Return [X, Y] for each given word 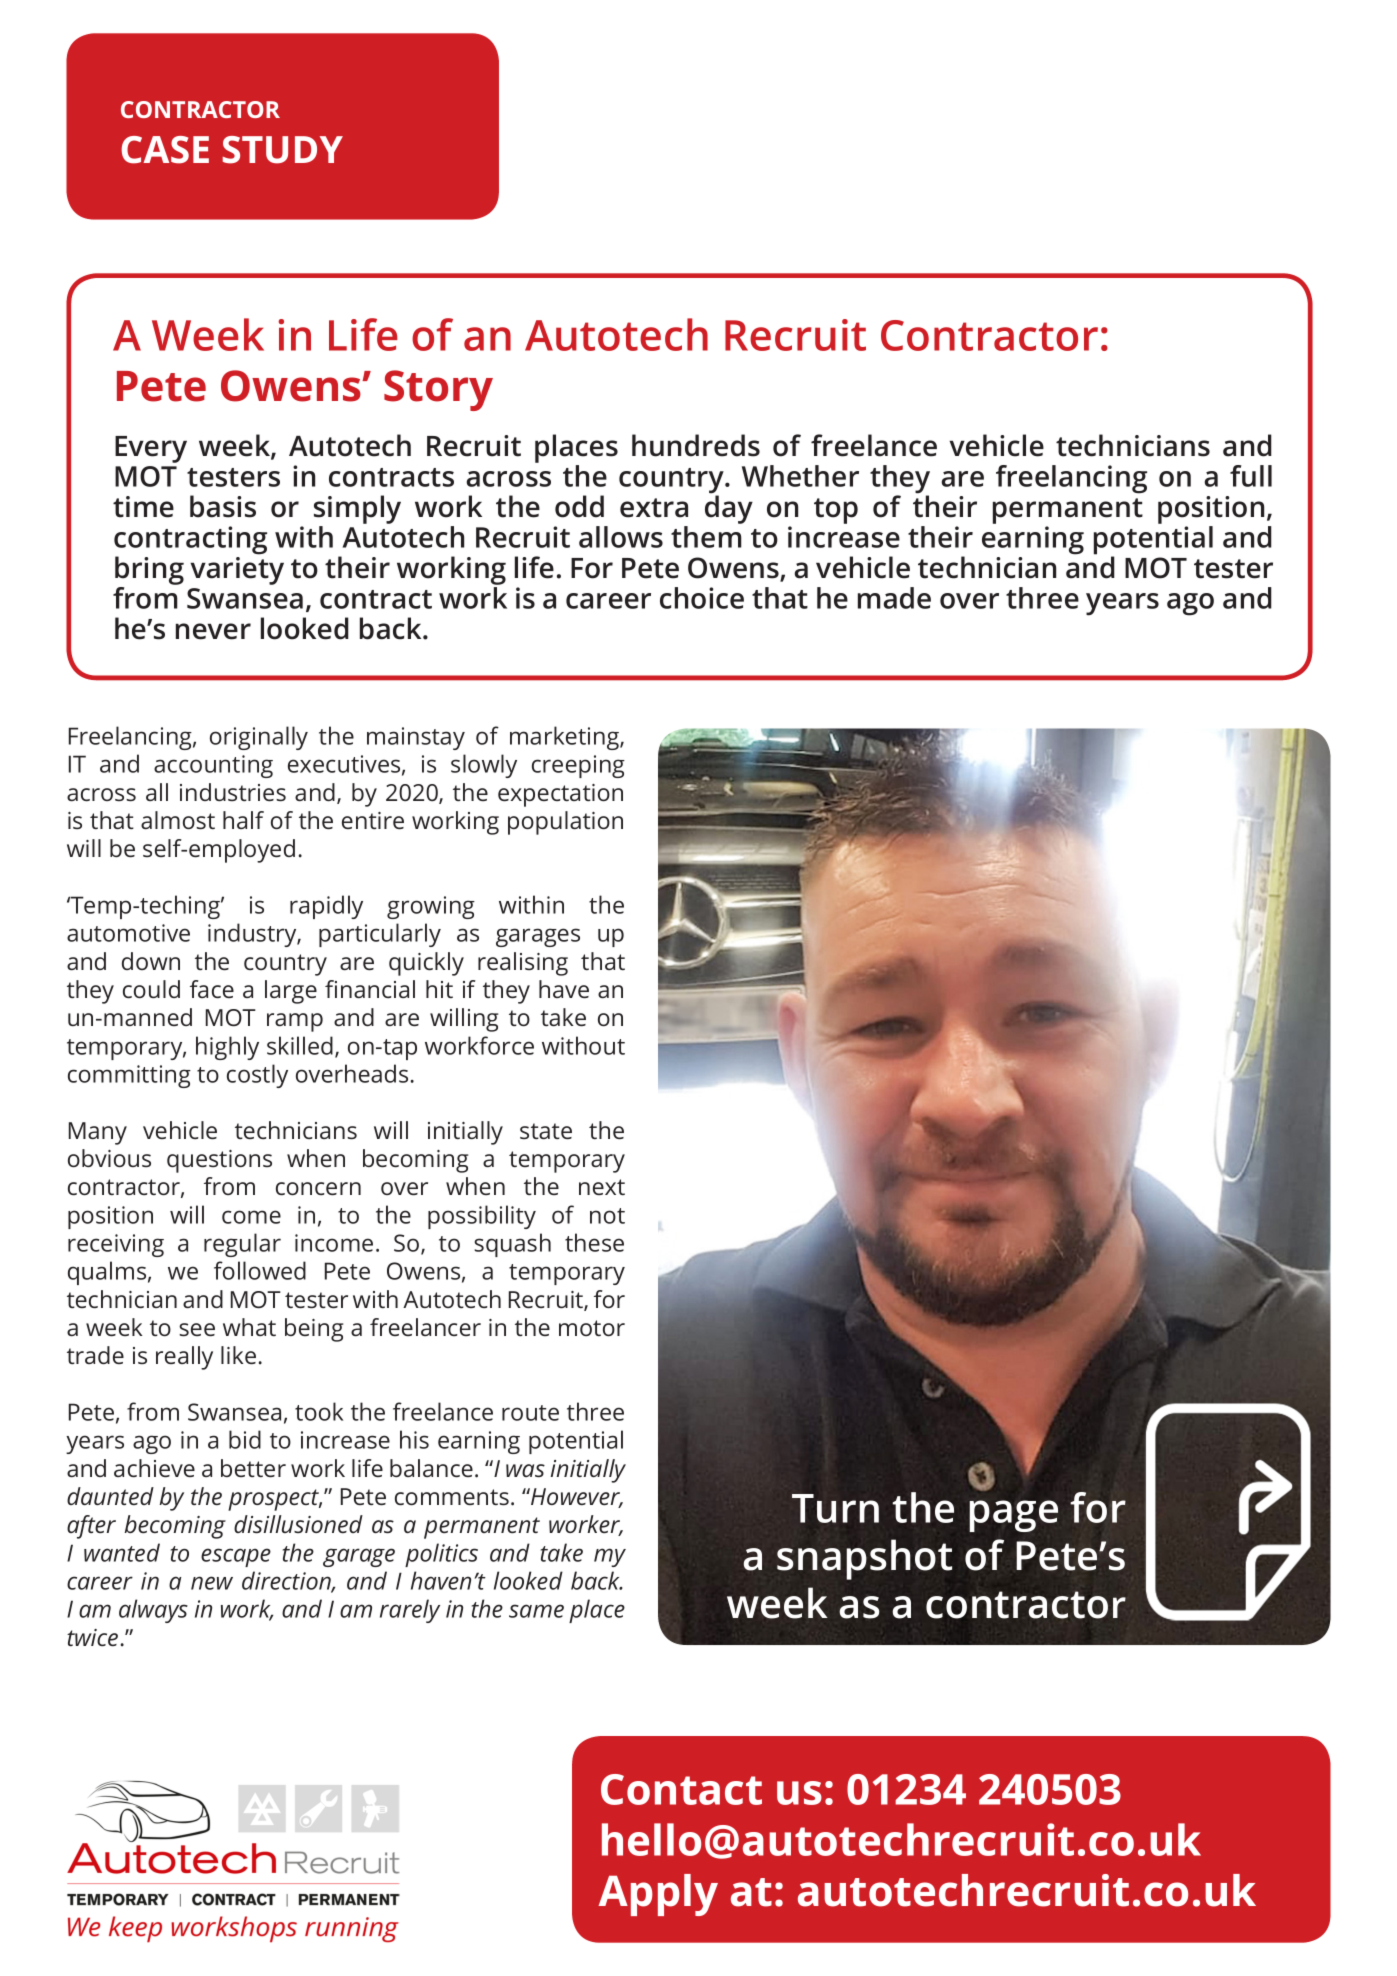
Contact [681, 1789]
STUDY [283, 150]
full [1251, 476]
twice [92, 1637]
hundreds [696, 445]
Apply [658, 1895]
